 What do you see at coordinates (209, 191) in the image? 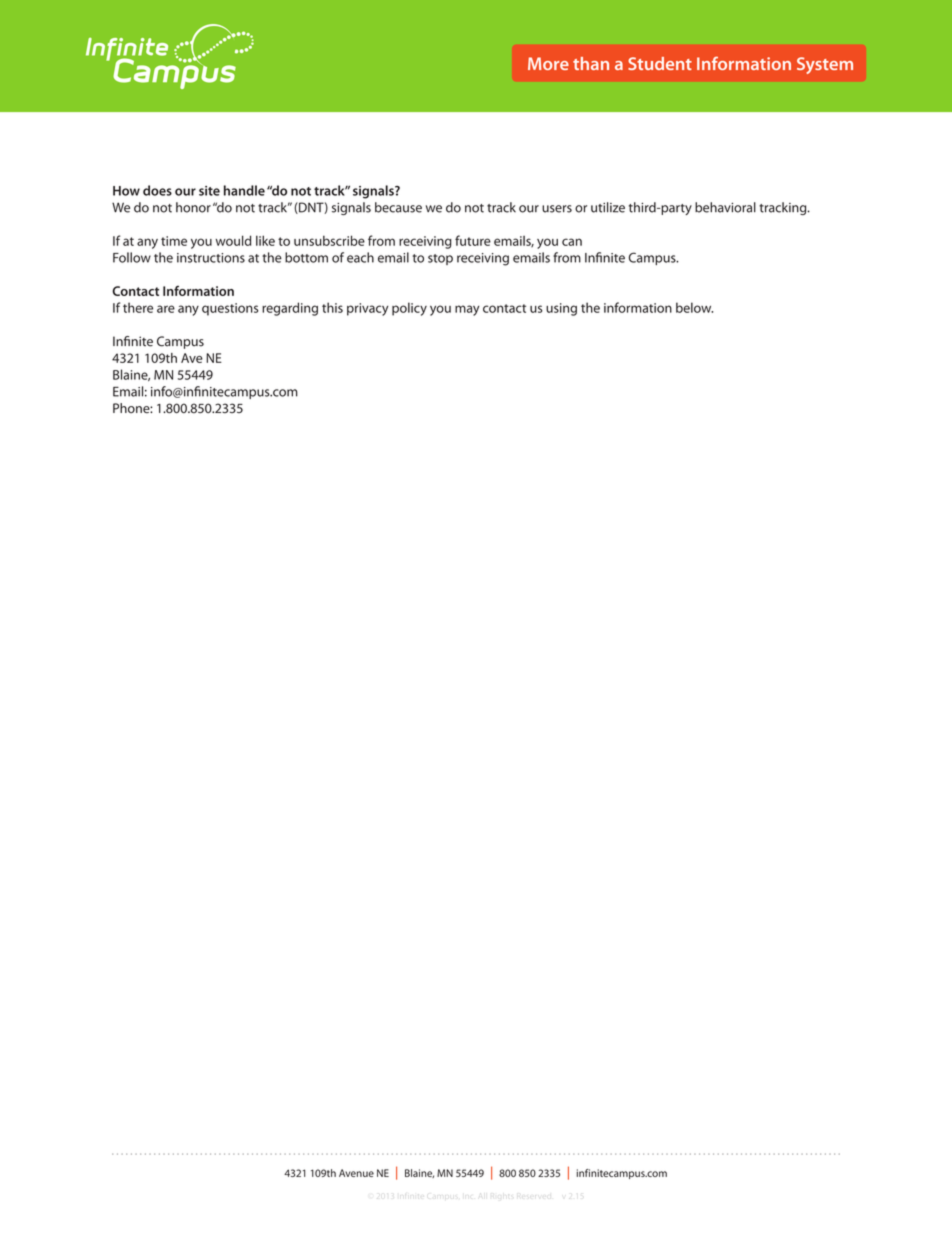
I see `site` at bounding box center [209, 191].
